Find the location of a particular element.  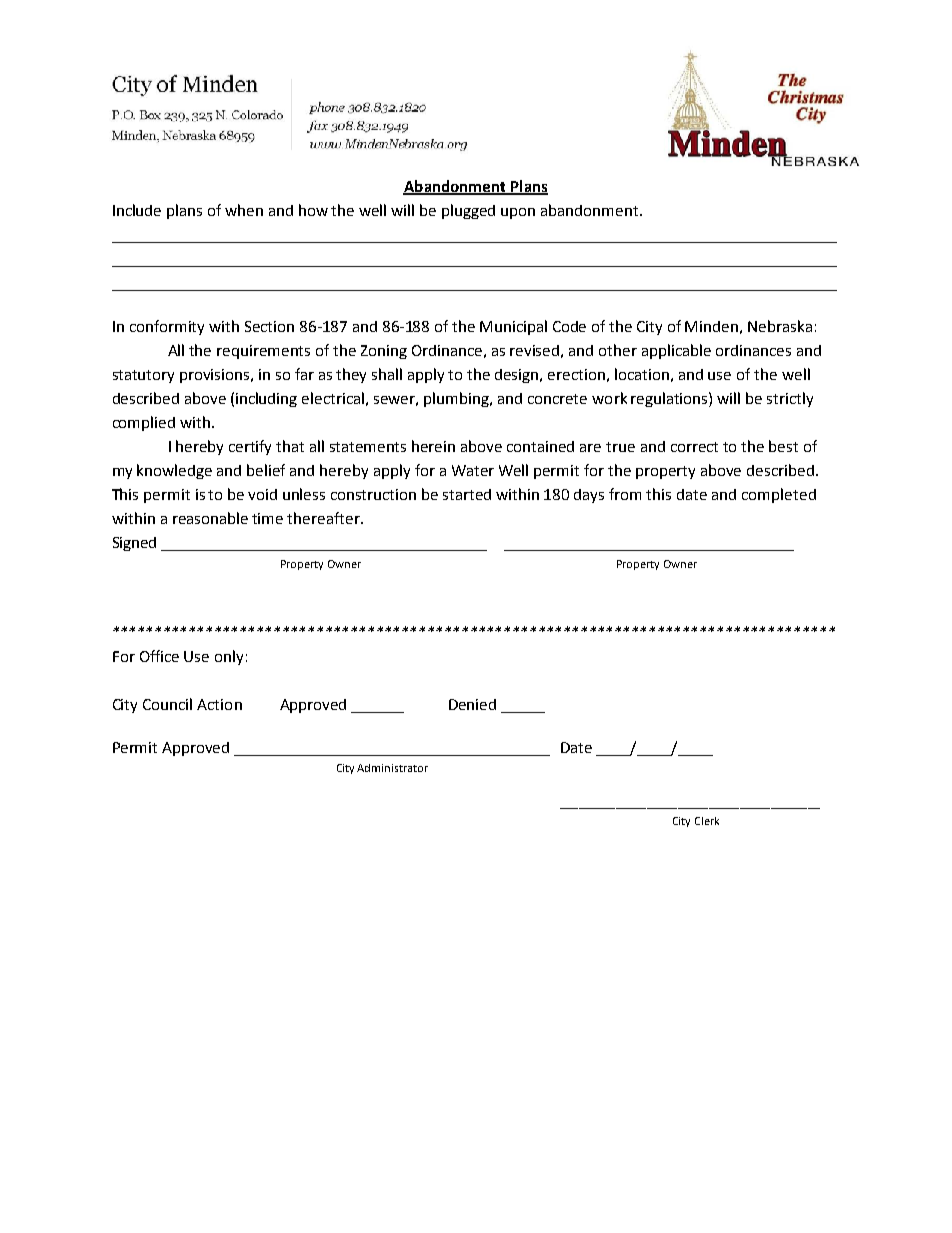

plugged is located at coordinates (468, 211).
